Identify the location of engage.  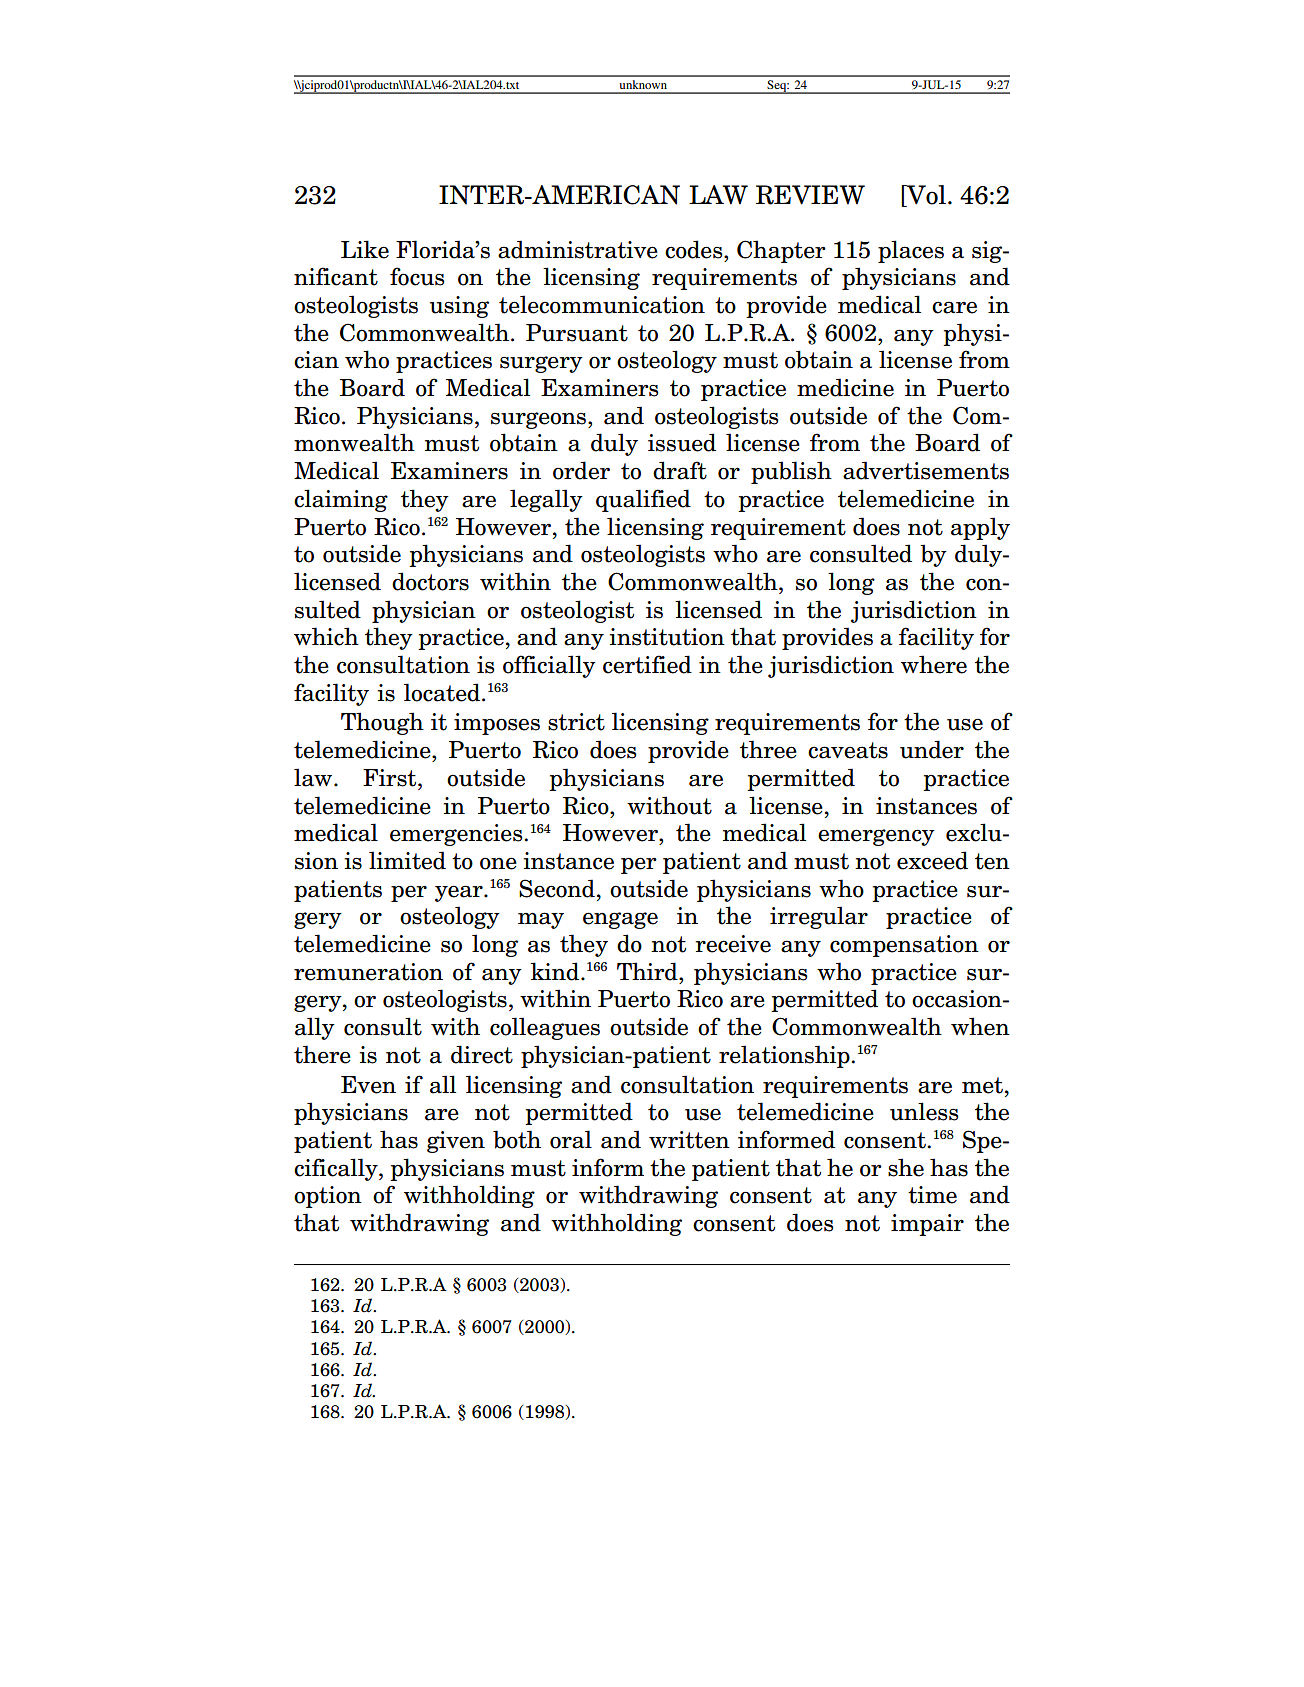
(620, 920).
